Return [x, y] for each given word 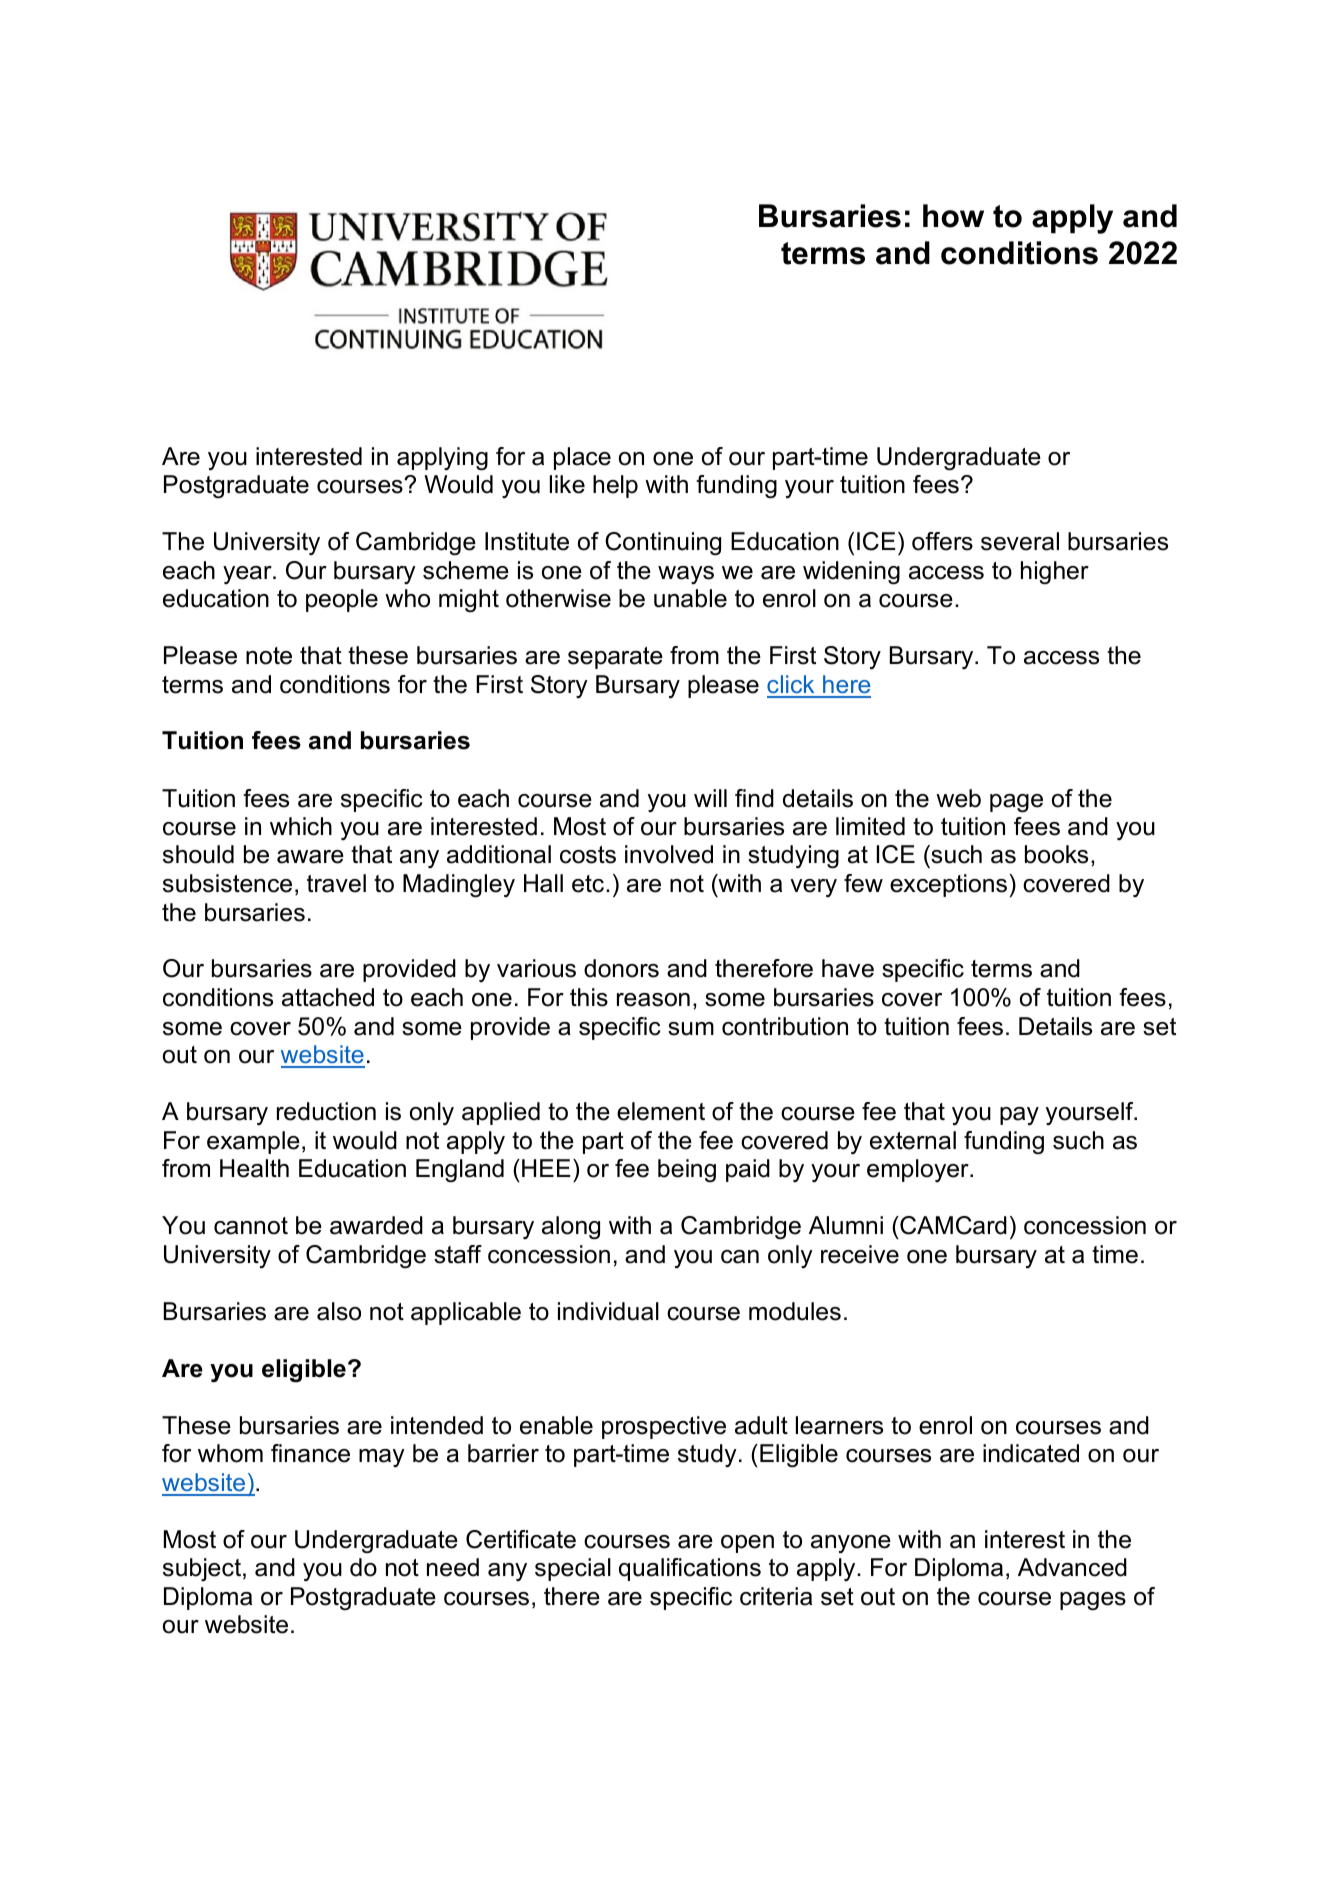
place [582, 458]
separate [615, 658]
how [953, 216]
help [615, 486]
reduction [326, 1111]
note [269, 656]
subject [202, 1569]
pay [1019, 1116]
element [661, 1111]
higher [1055, 573]
